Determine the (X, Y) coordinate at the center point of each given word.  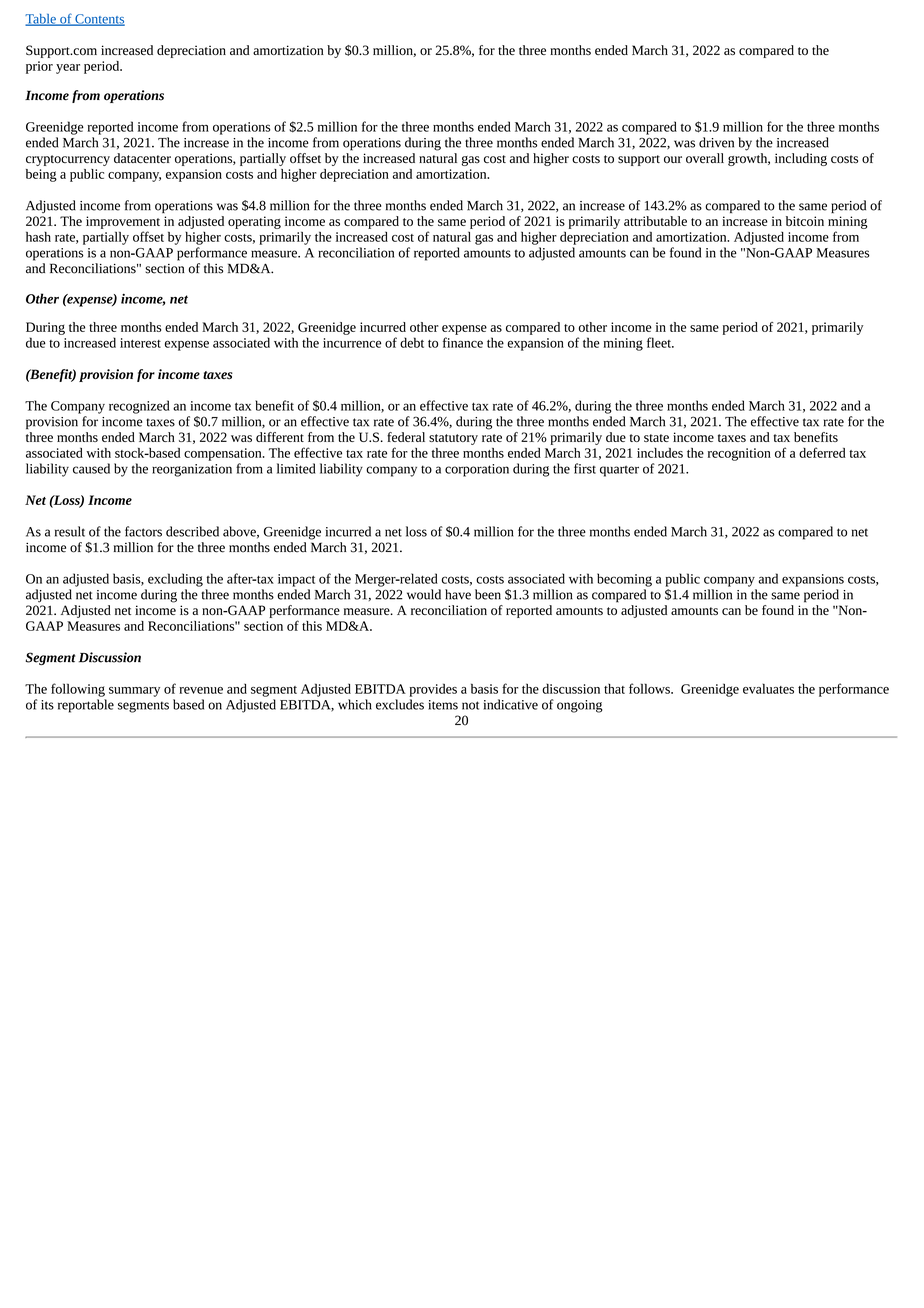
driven (716, 142)
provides (433, 690)
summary (134, 692)
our (673, 159)
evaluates (768, 688)
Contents (99, 20)
